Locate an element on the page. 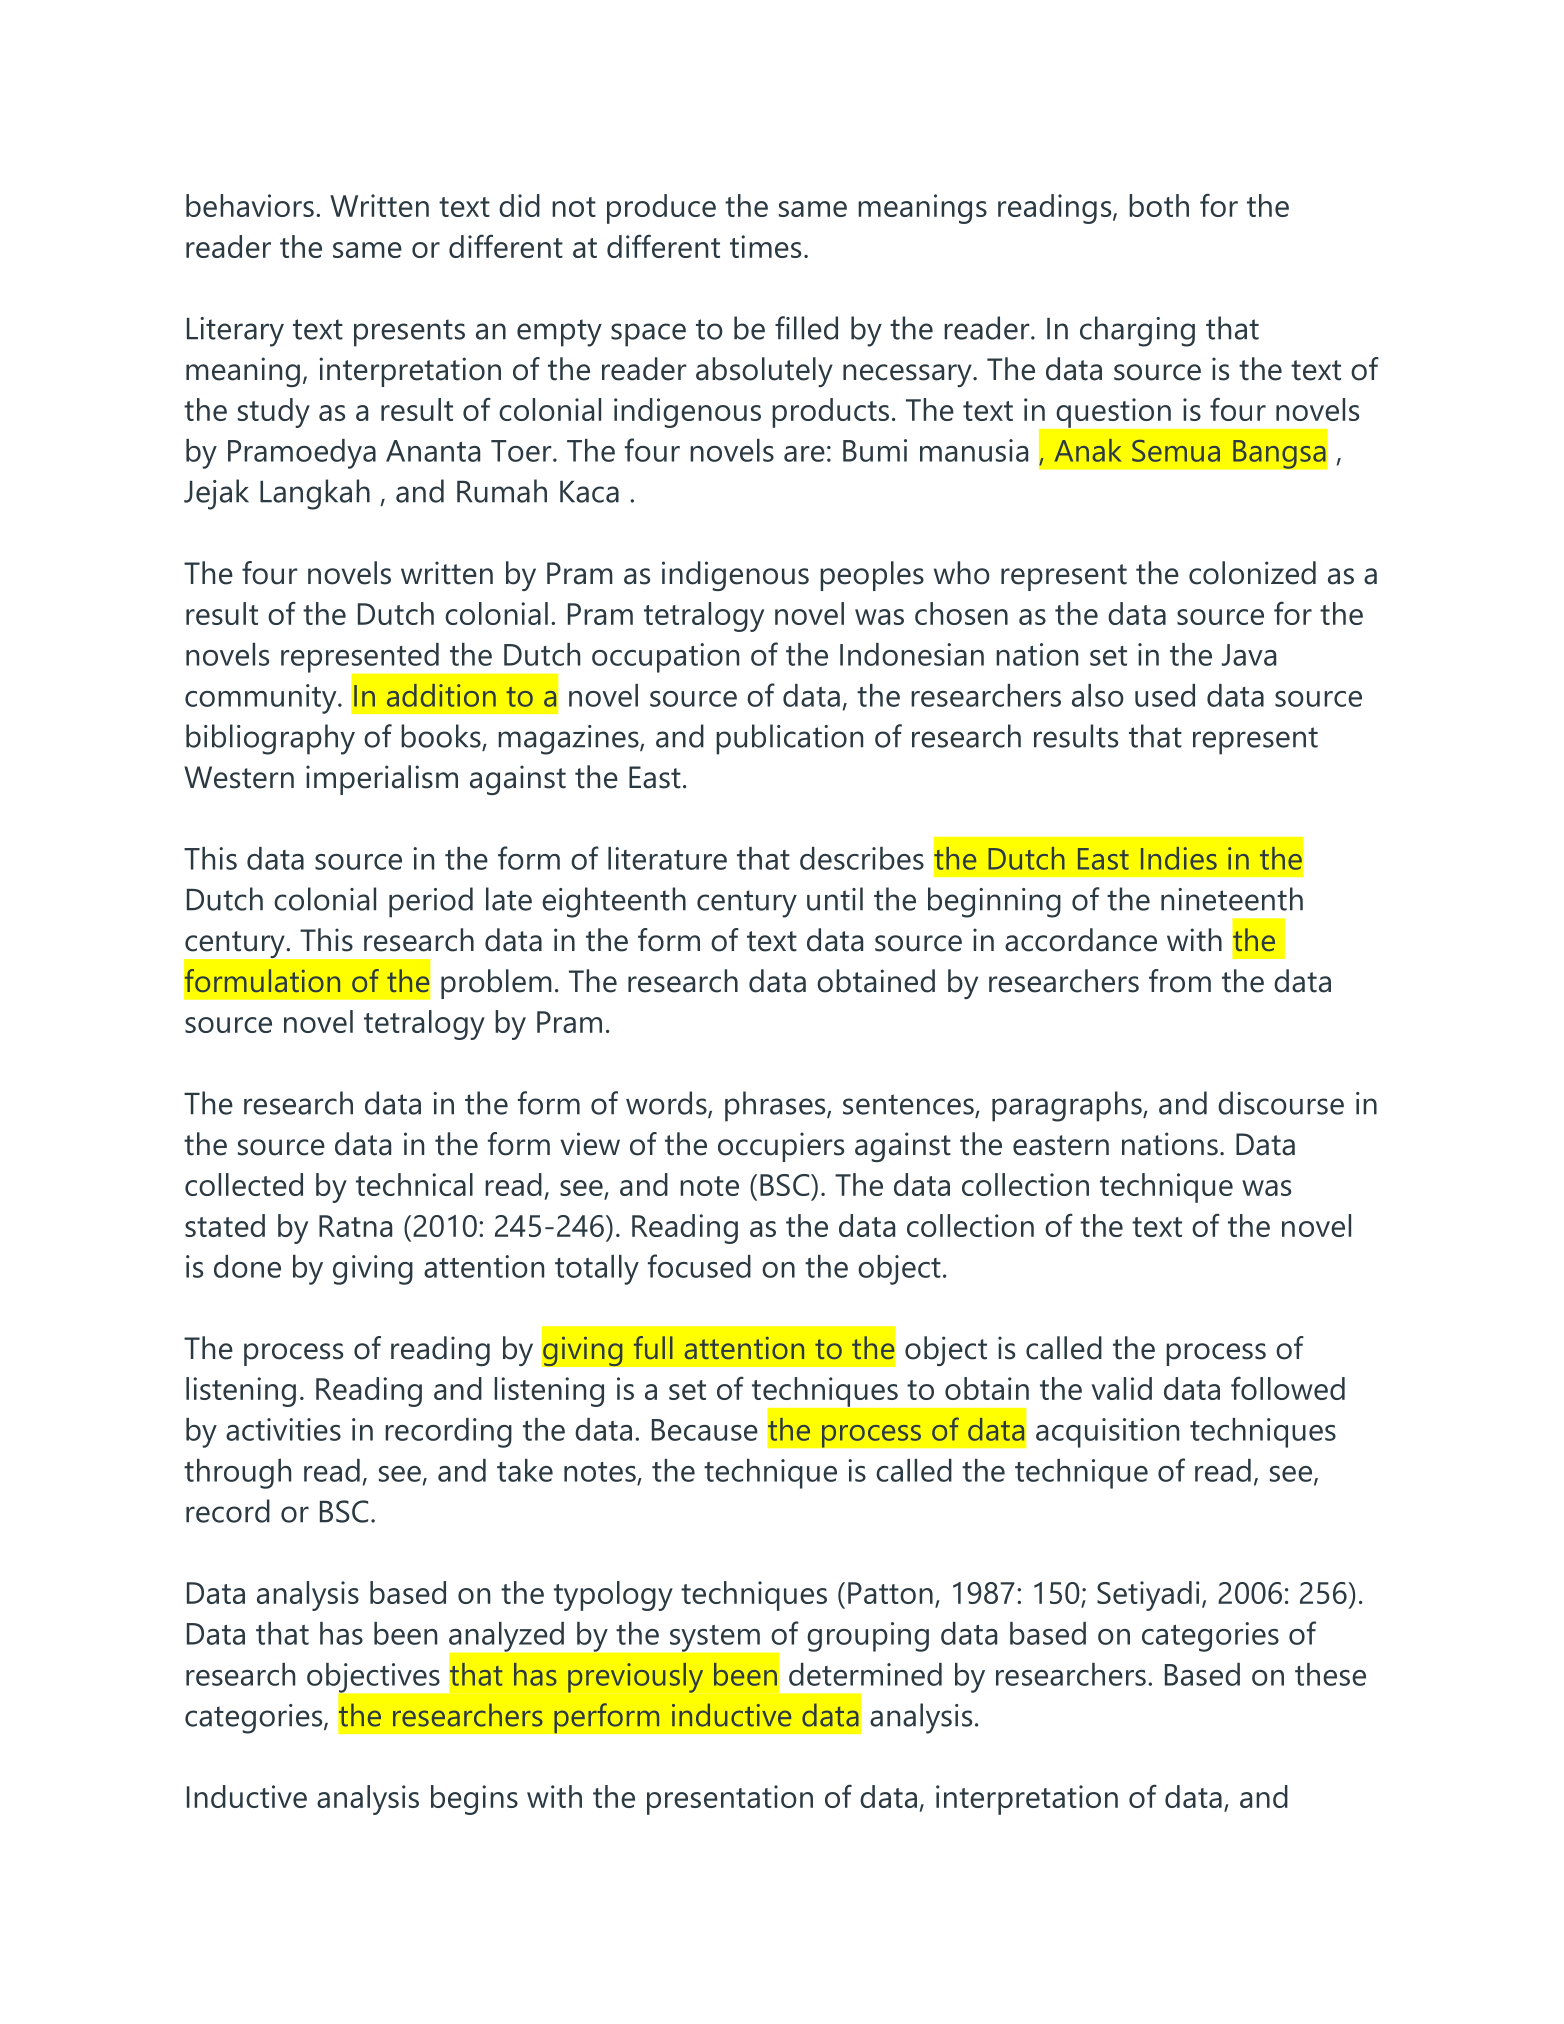  begins is located at coordinates (474, 1800).
